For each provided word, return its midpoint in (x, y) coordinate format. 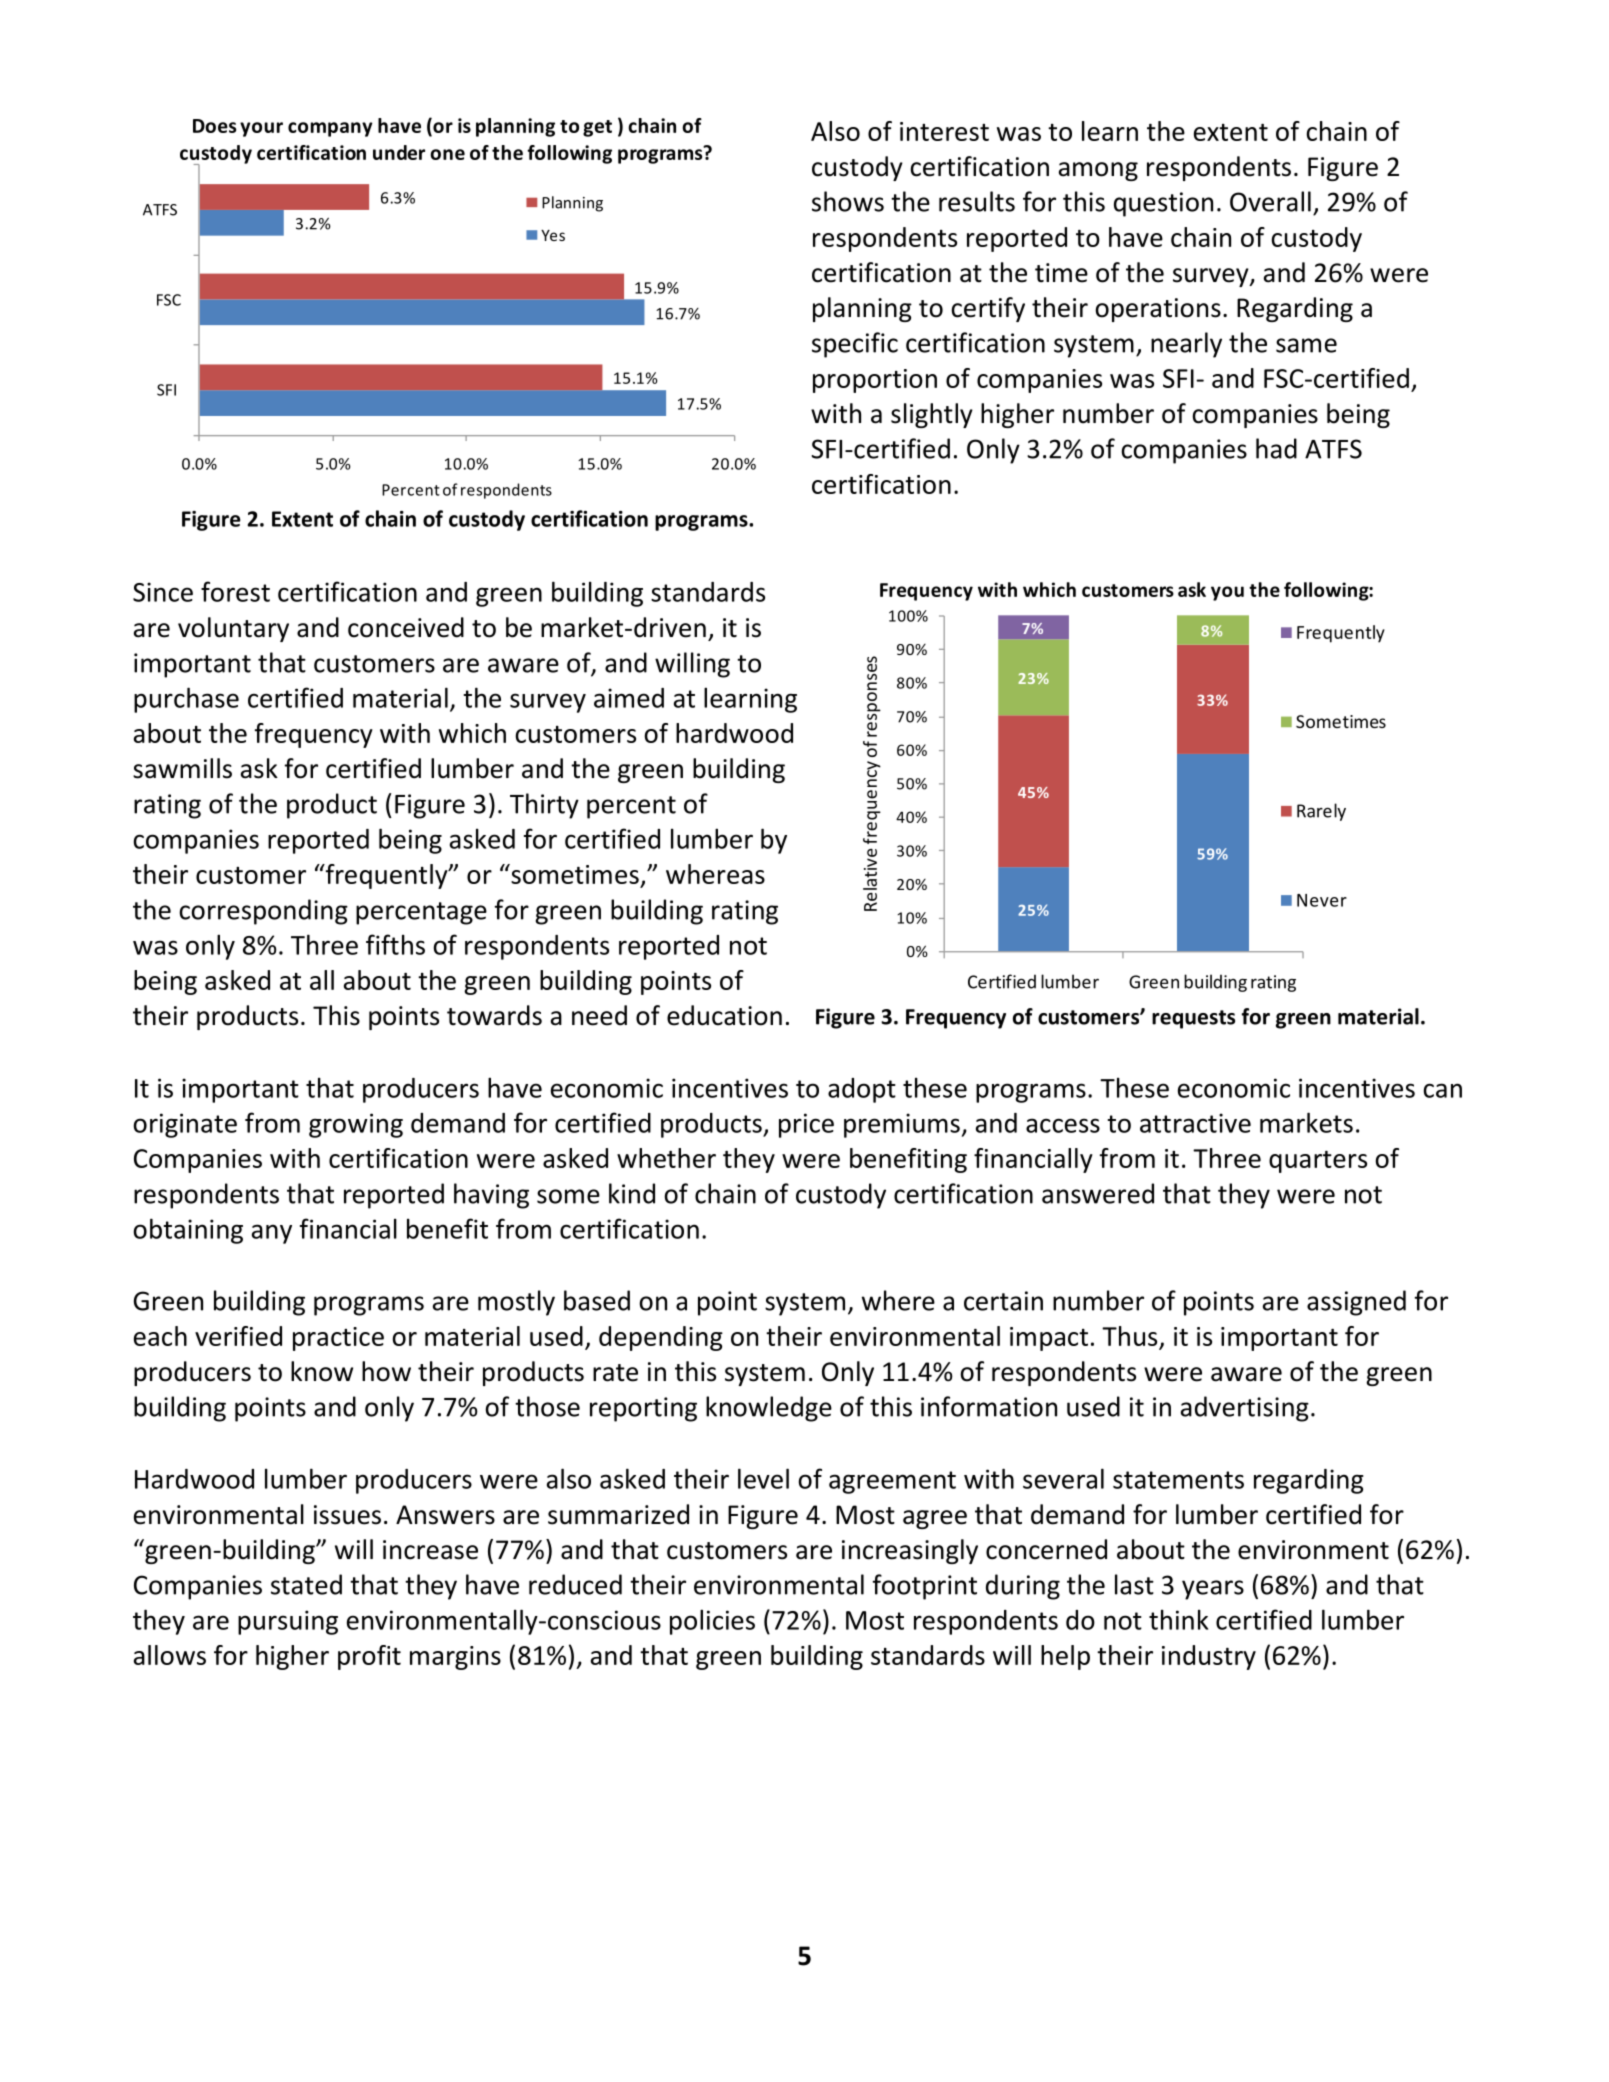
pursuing (288, 1622)
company (330, 129)
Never (1322, 900)
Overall (1270, 201)
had (1276, 448)
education (724, 1015)
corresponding (263, 912)
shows (848, 201)
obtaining (188, 1231)
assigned (1356, 1303)
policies (712, 1622)
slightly (932, 415)
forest (235, 591)
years (1213, 1590)
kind (632, 1193)
